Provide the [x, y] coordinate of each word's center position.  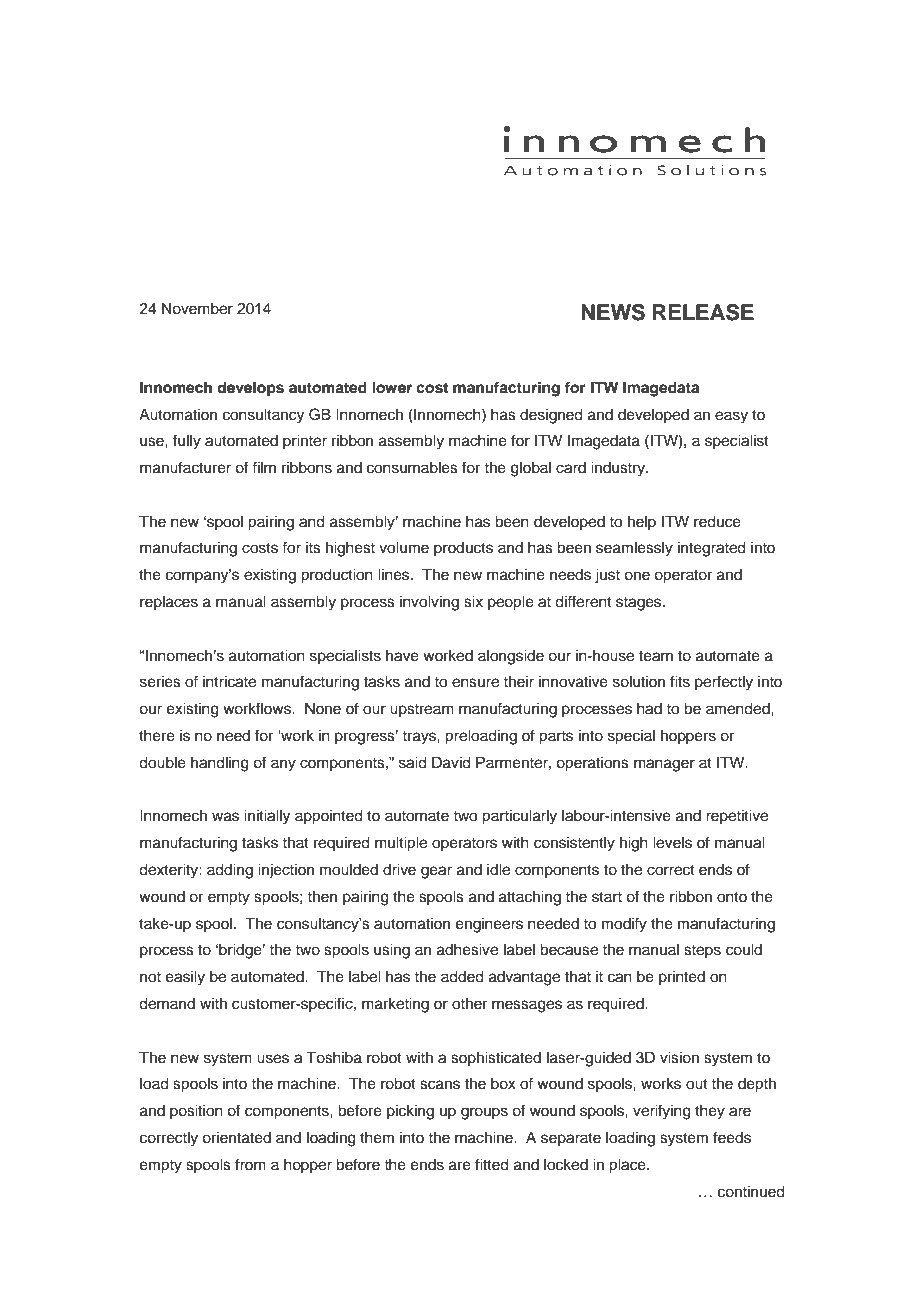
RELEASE [703, 312]
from [250, 1164]
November [197, 309]
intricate [229, 682]
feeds [732, 1137]
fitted [492, 1164]
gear [436, 872]
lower [392, 388]
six [473, 602]
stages [640, 604]
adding [230, 871]
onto [732, 897]
